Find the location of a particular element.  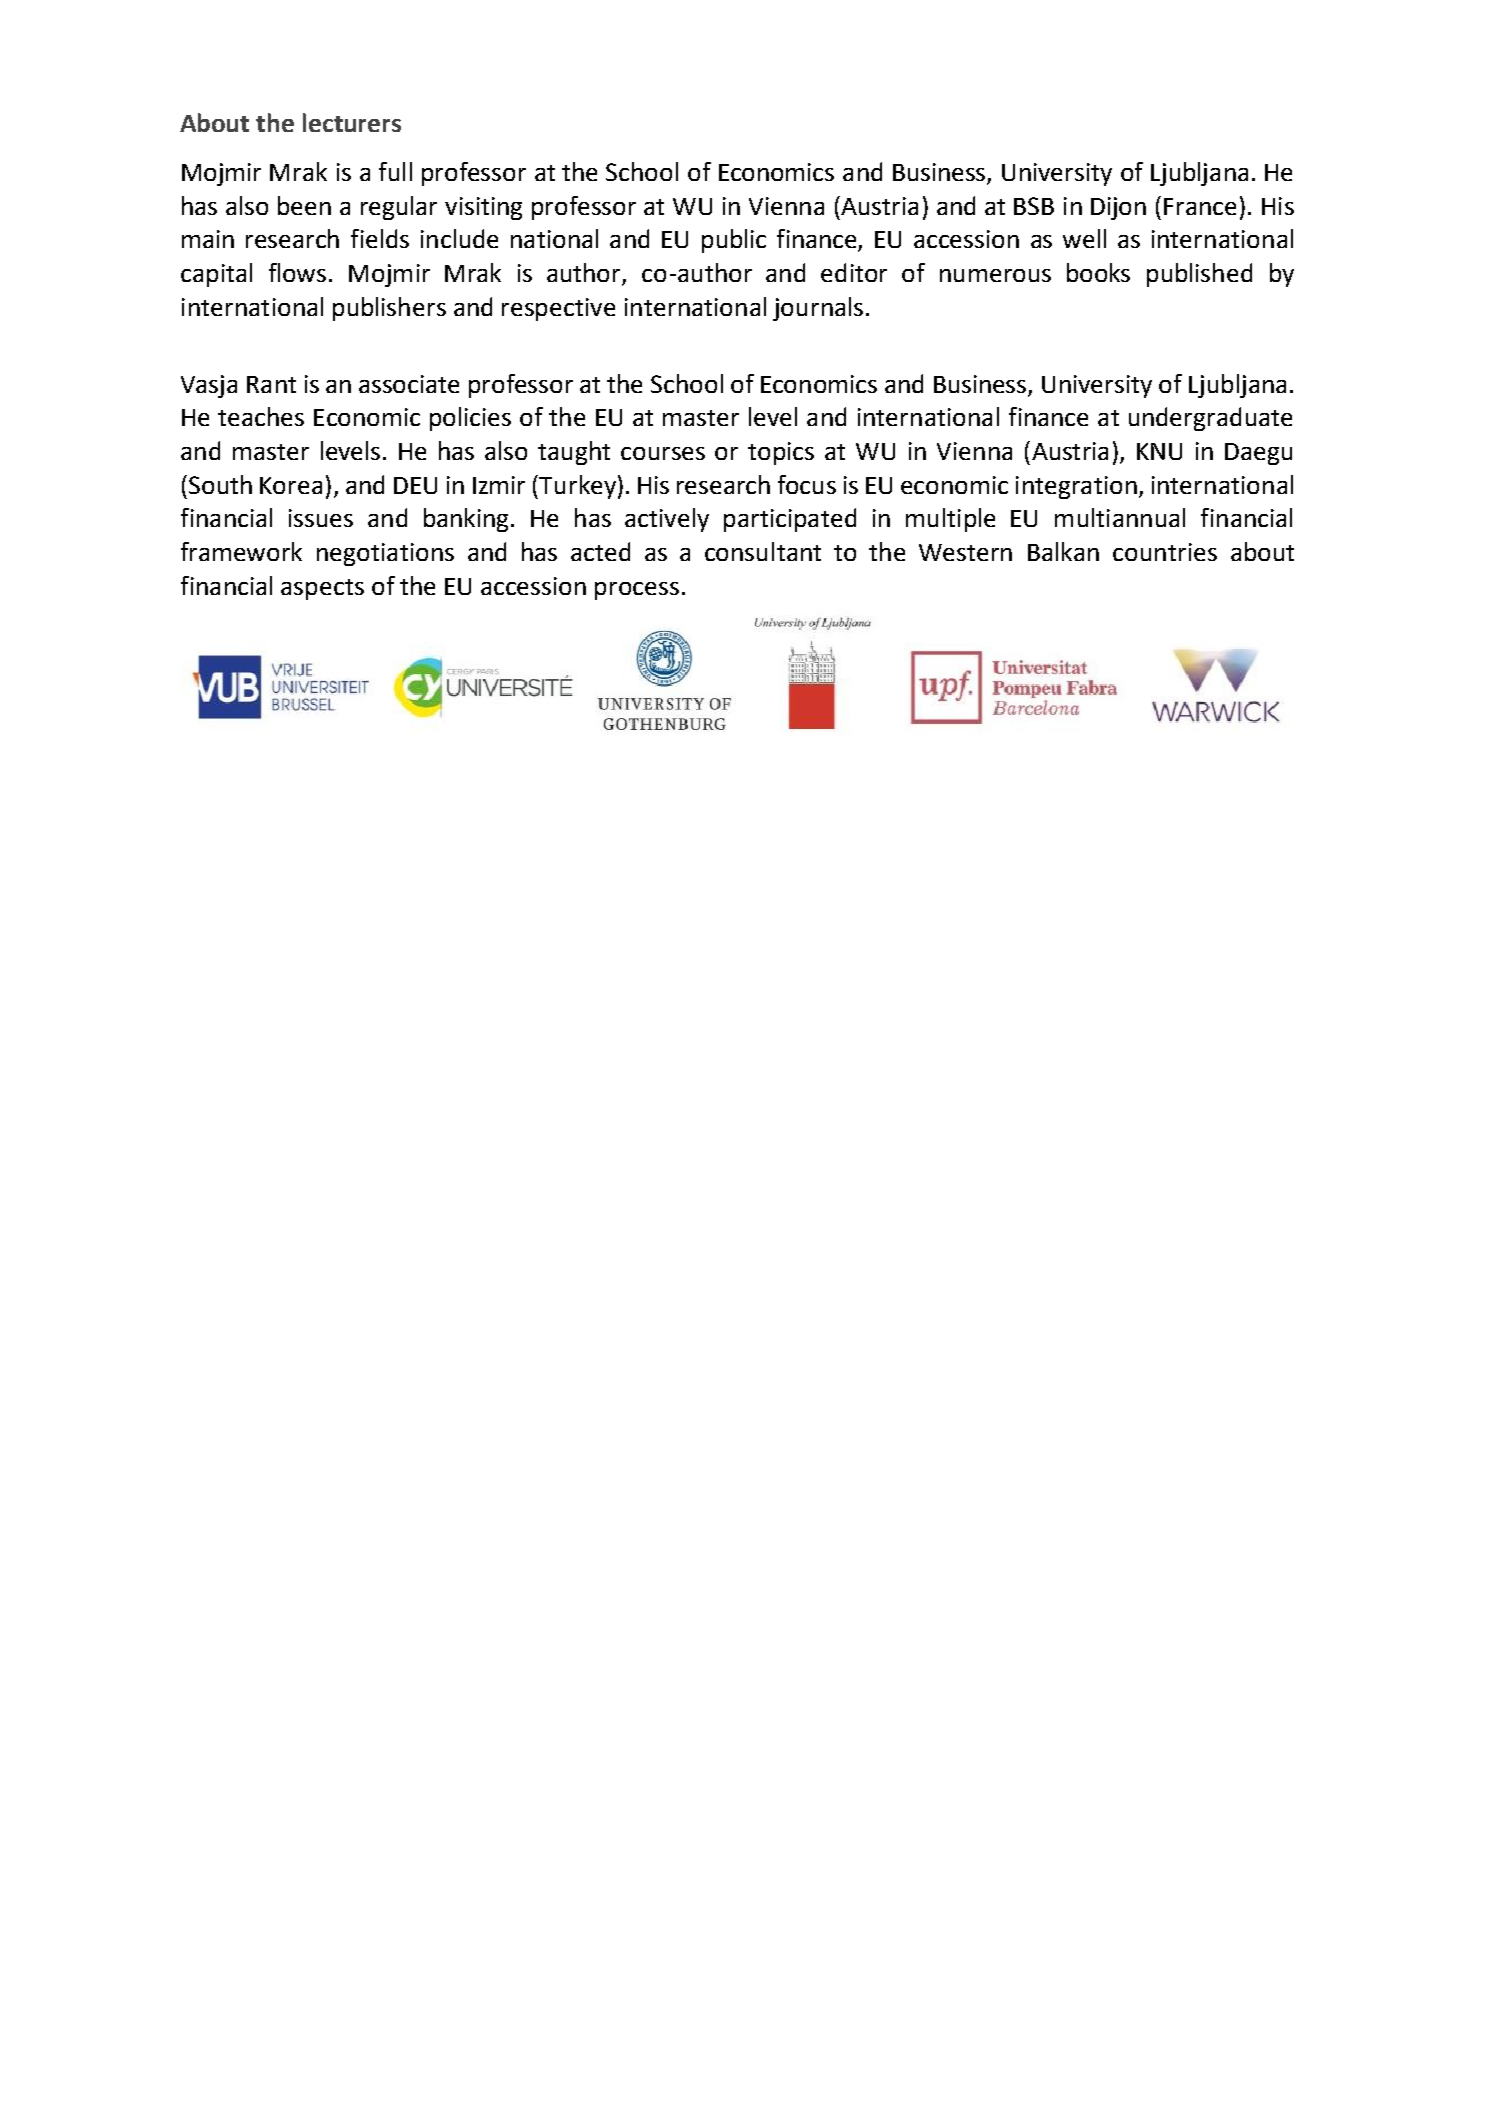

BSB is located at coordinates (1034, 206).
